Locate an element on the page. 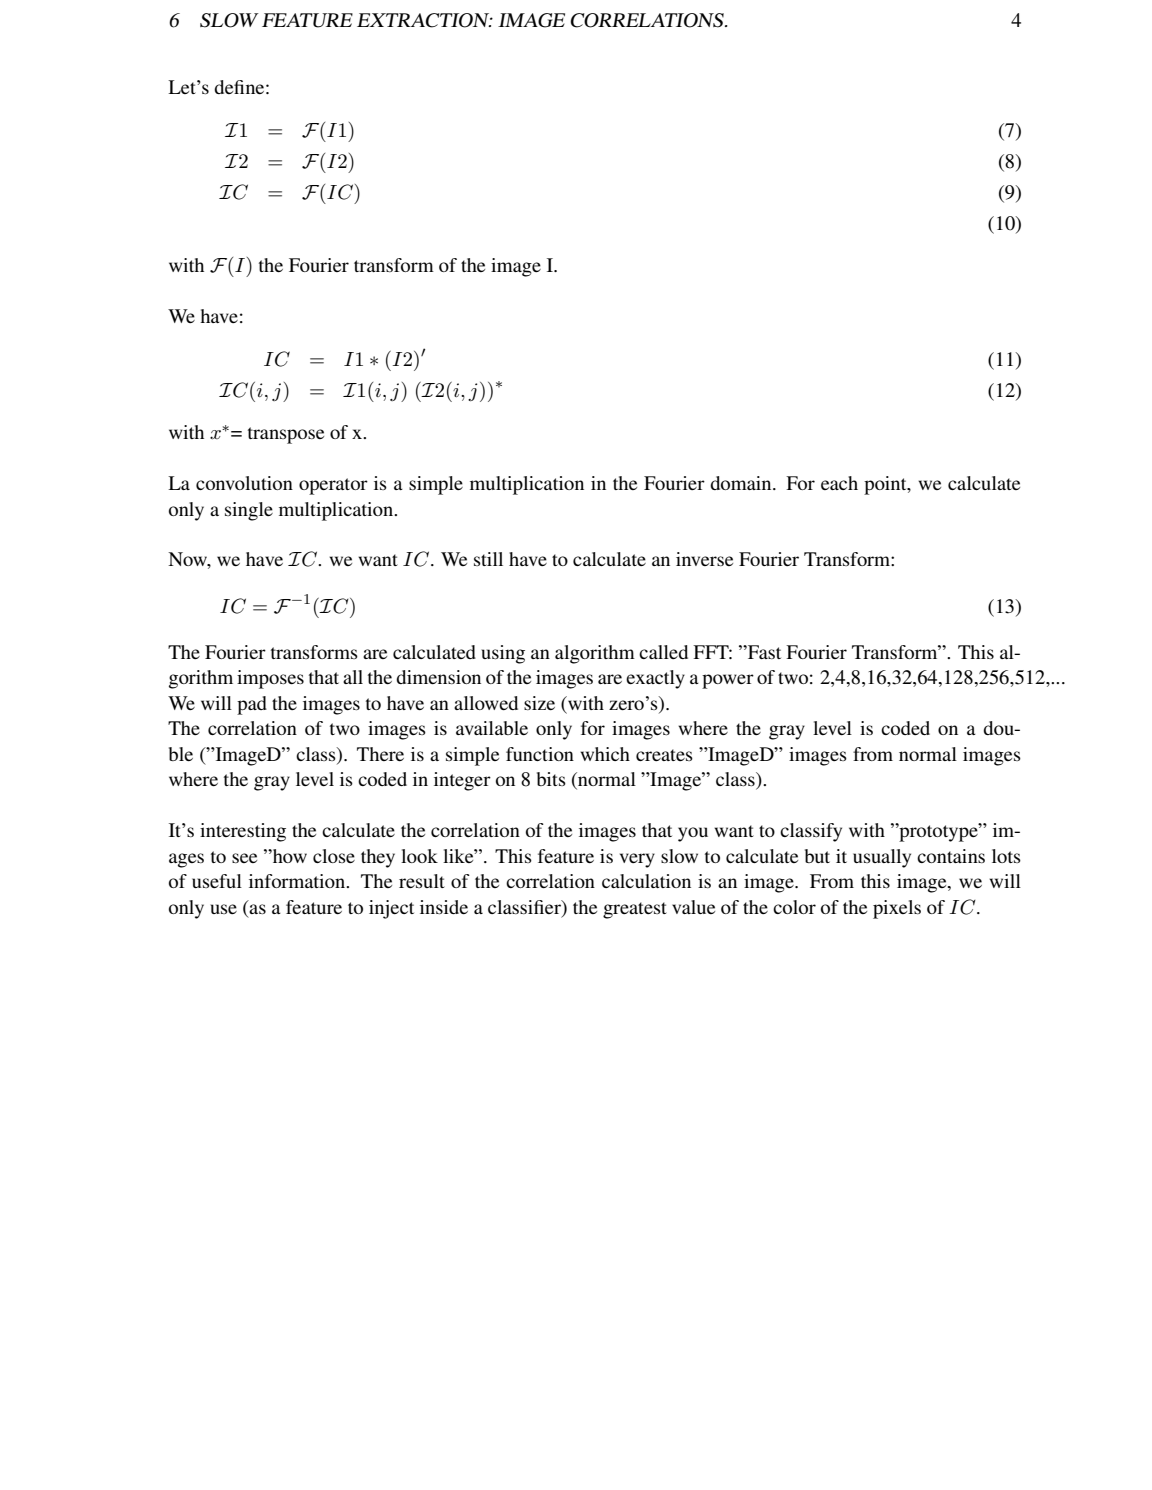  pixels is located at coordinates (897, 909).
